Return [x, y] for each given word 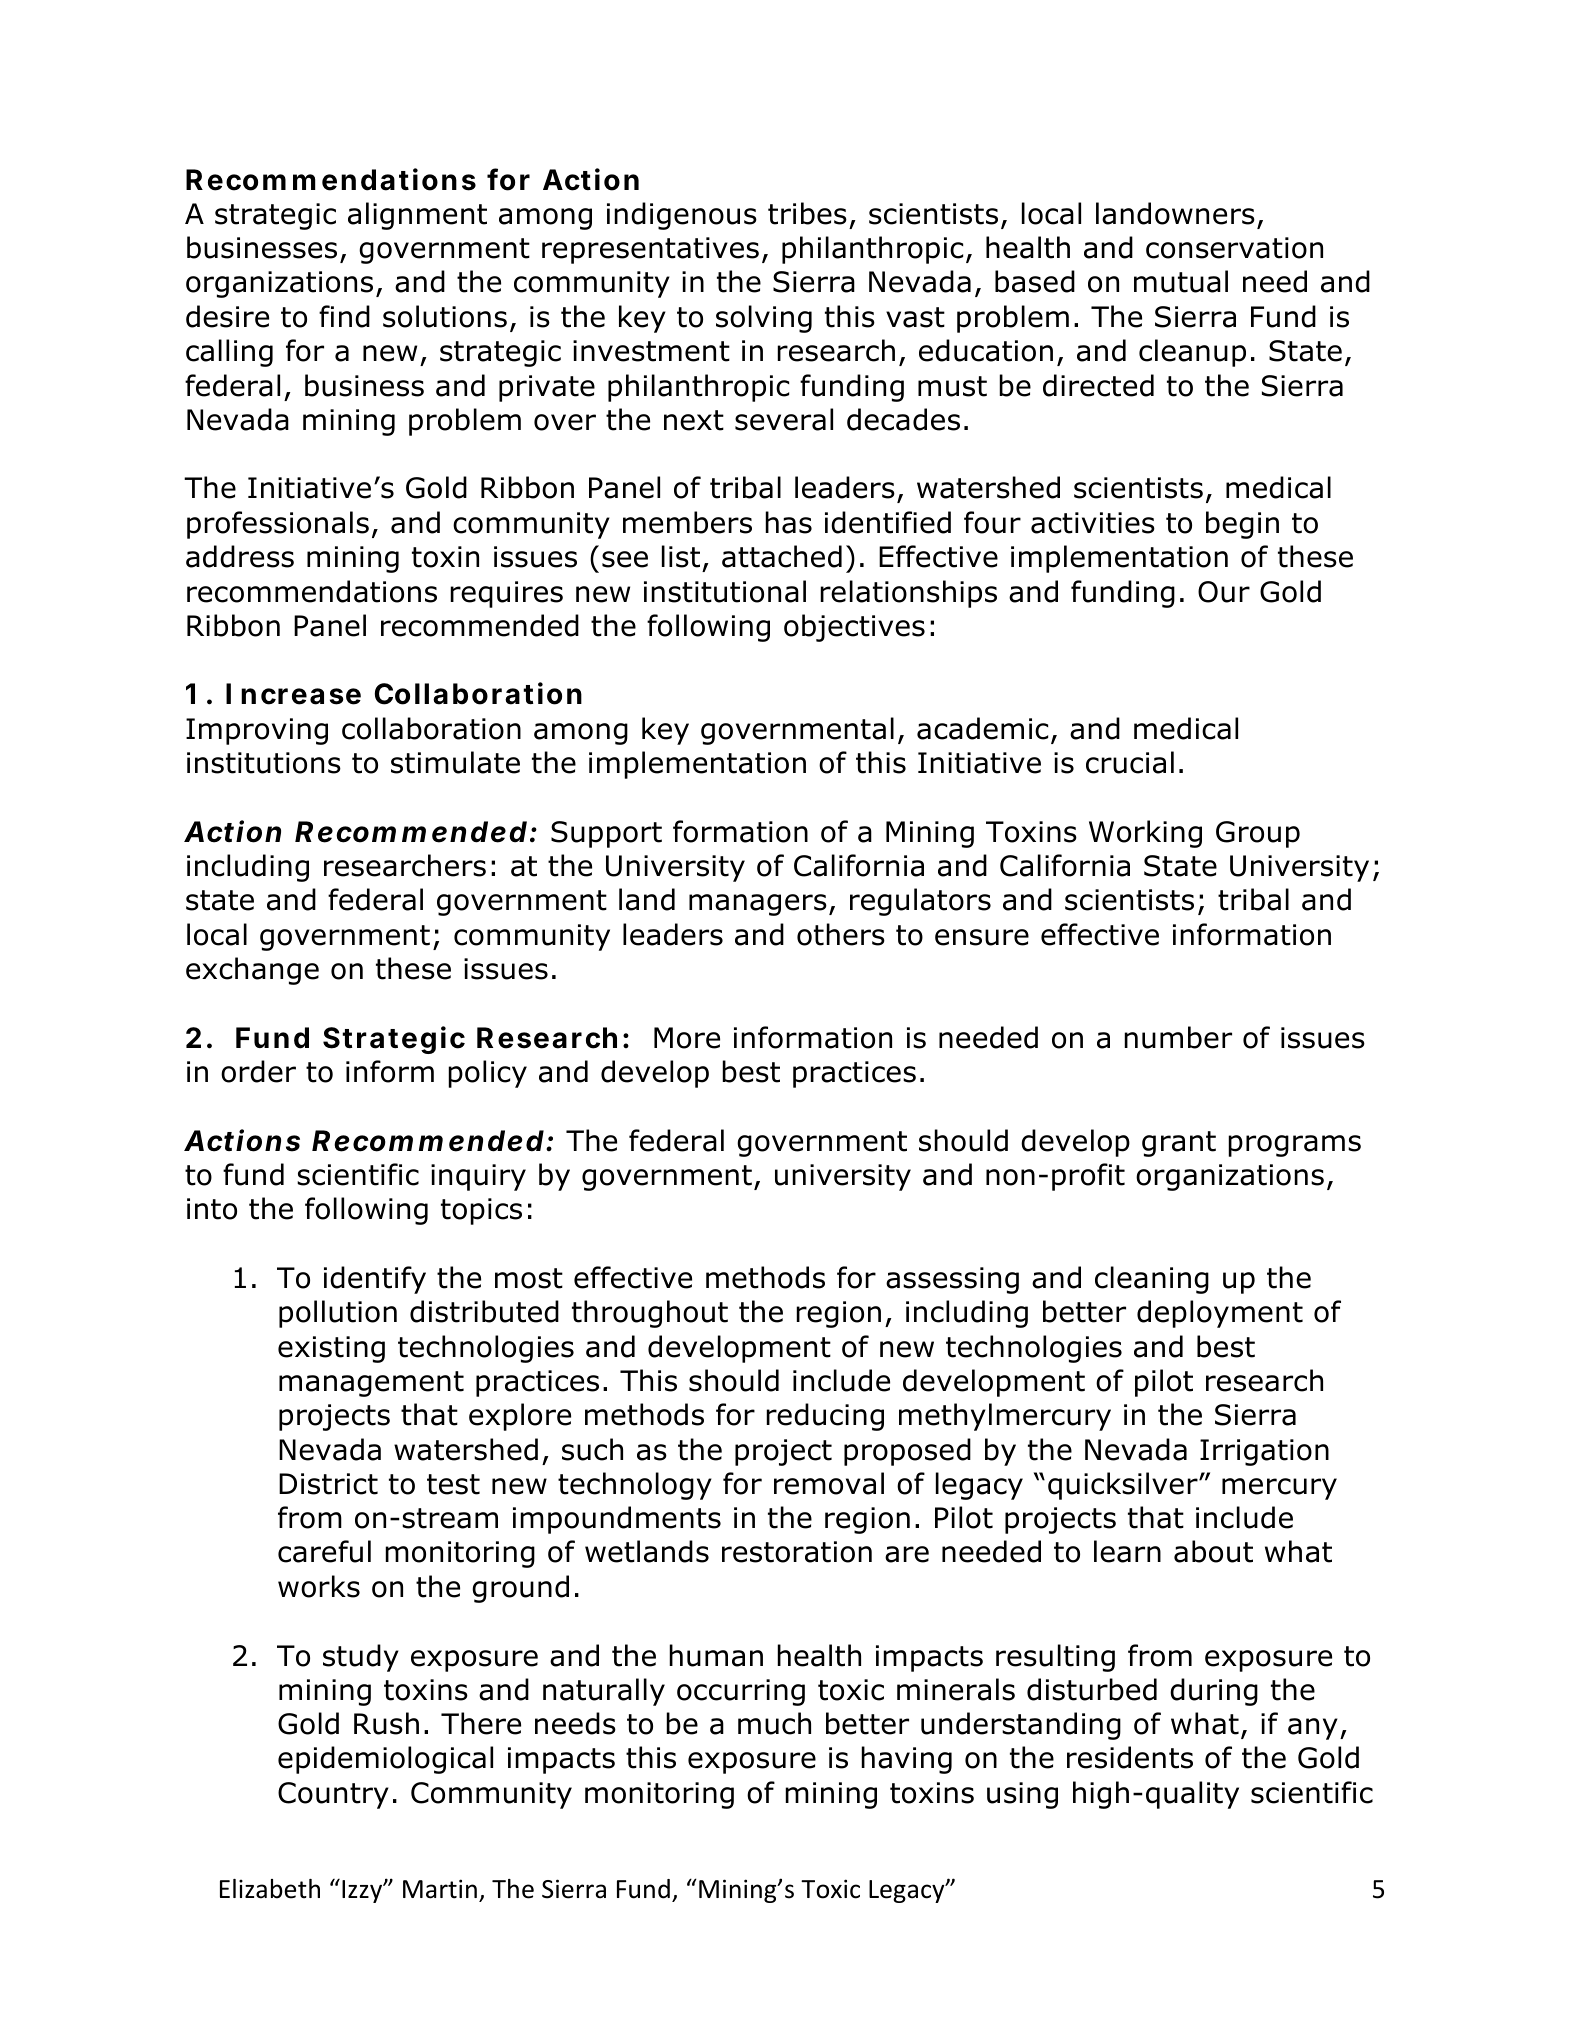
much [774, 1723]
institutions [264, 763]
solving [764, 319]
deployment [1220, 1314]
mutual [1181, 281]
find [344, 316]
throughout [650, 1314]
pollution [338, 1314]
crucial [1130, 762]
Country [333, 1795]
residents [1130, 1757]
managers [758, 905]
